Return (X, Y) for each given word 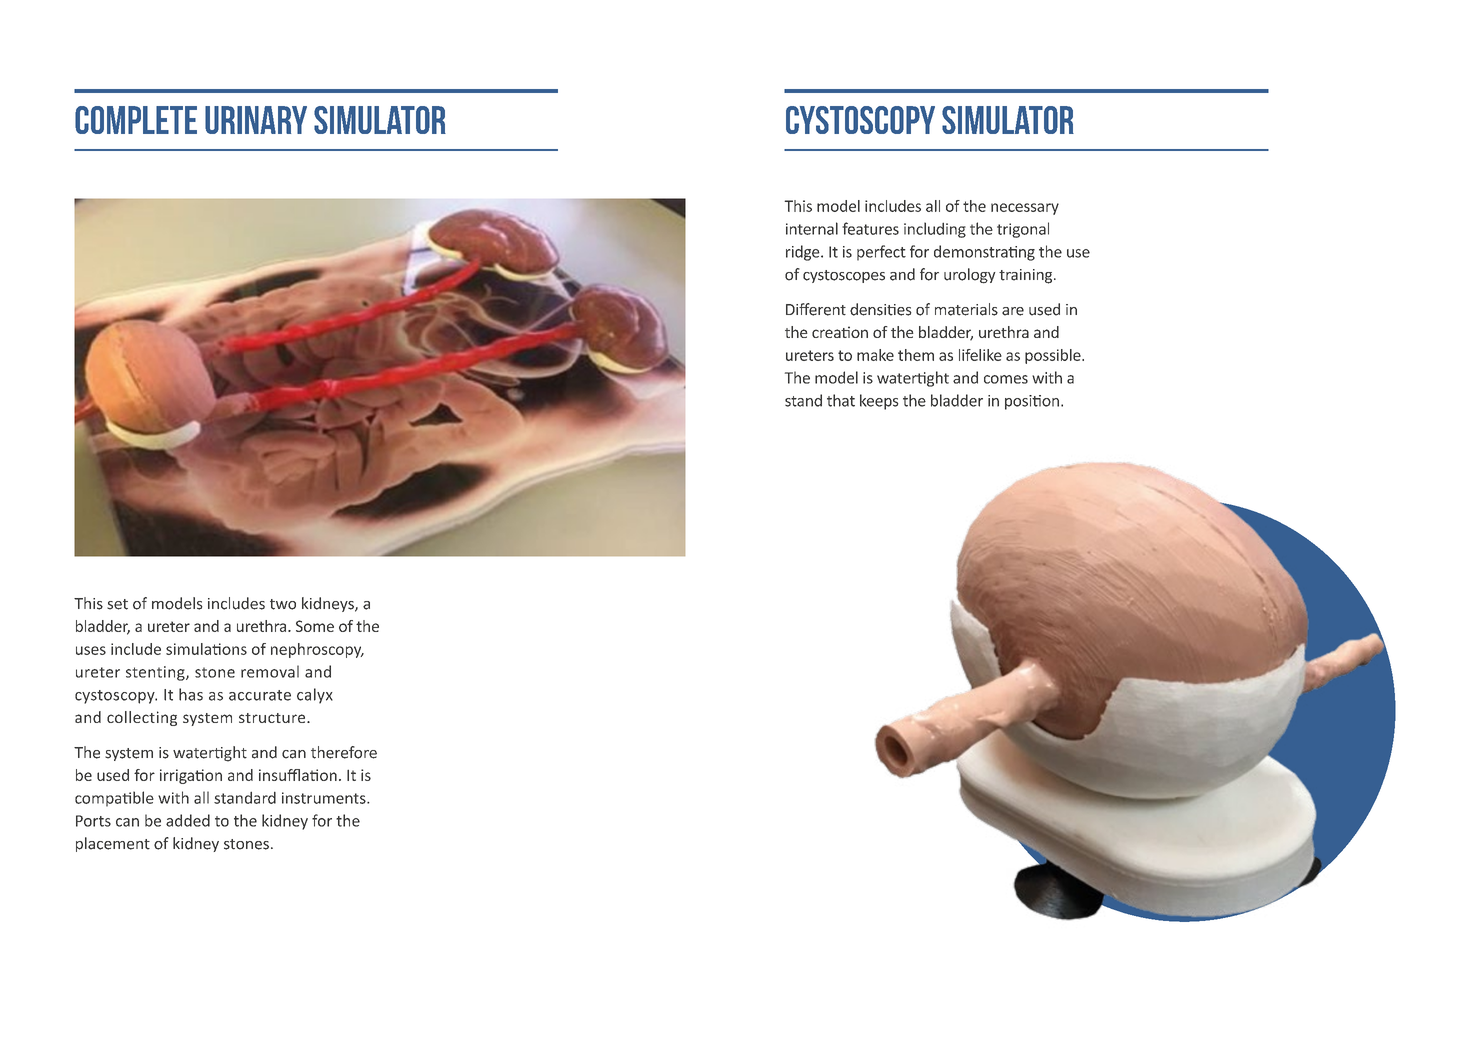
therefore (344, 752)
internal (812, 228)
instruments (325, 798)
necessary (1025, 209)
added (188, 820)
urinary (256, 120)
